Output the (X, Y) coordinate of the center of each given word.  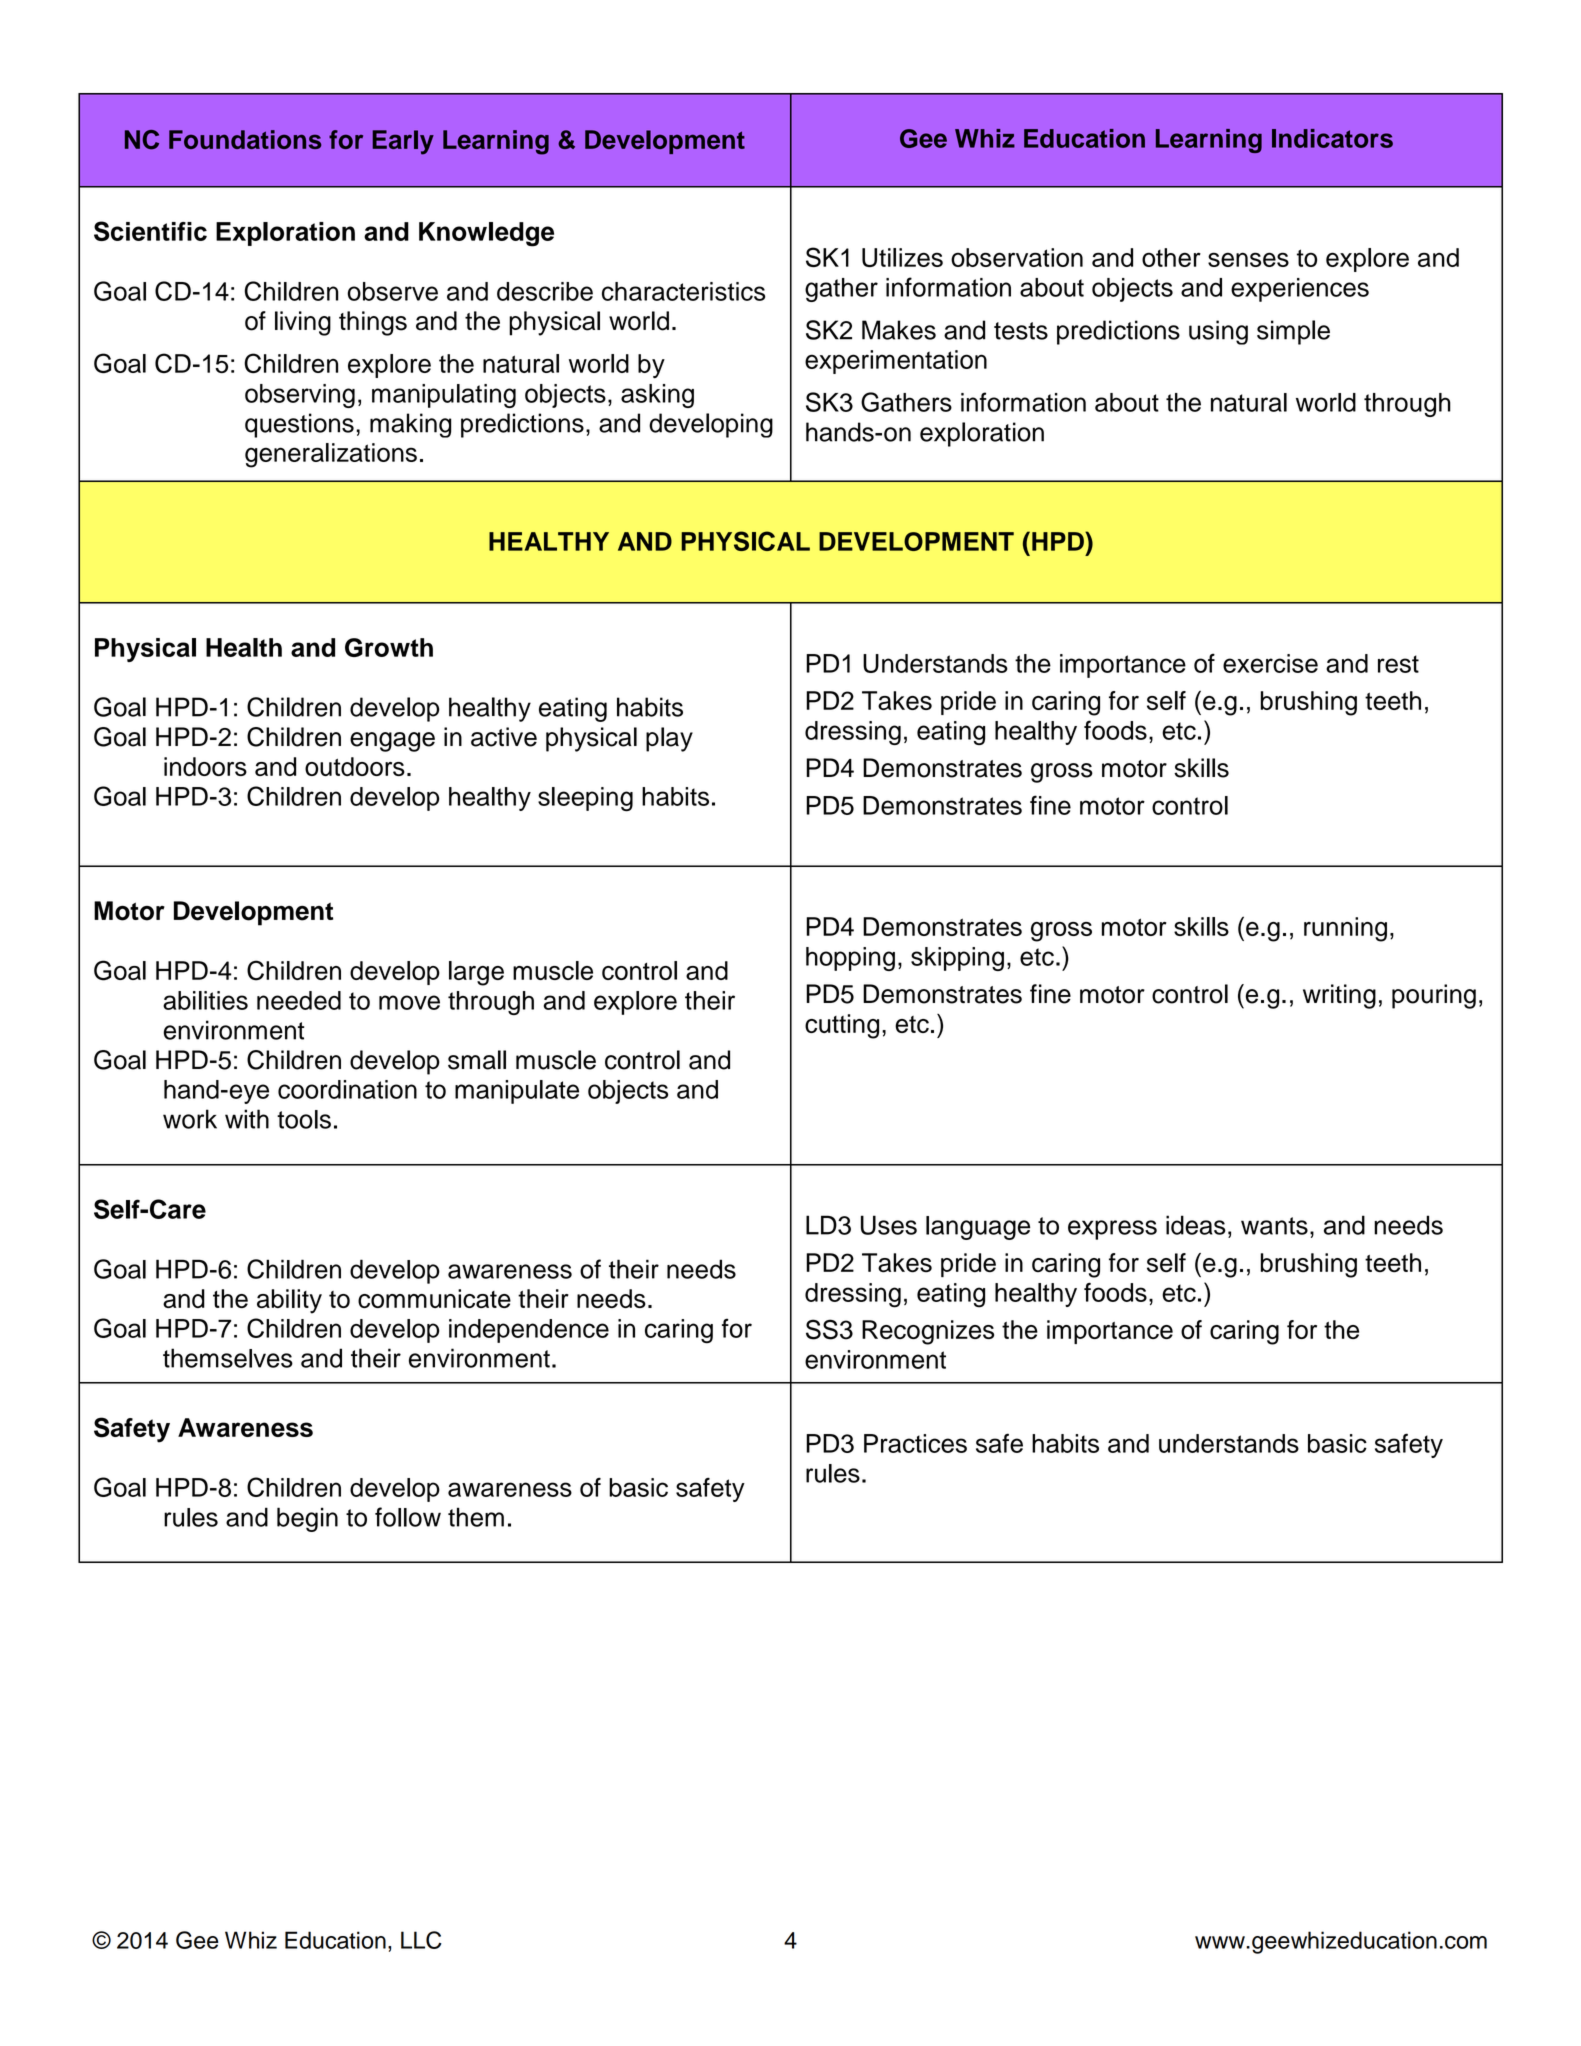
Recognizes (928, 1332)
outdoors (355, 766)
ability (289, 1301)
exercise (1270, 663)
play (669, 739)
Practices (915, 1443)
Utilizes (902, 257)
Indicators (1332, 138)
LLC (421, 1940)
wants (1274, 1226)
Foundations (245, 139)
